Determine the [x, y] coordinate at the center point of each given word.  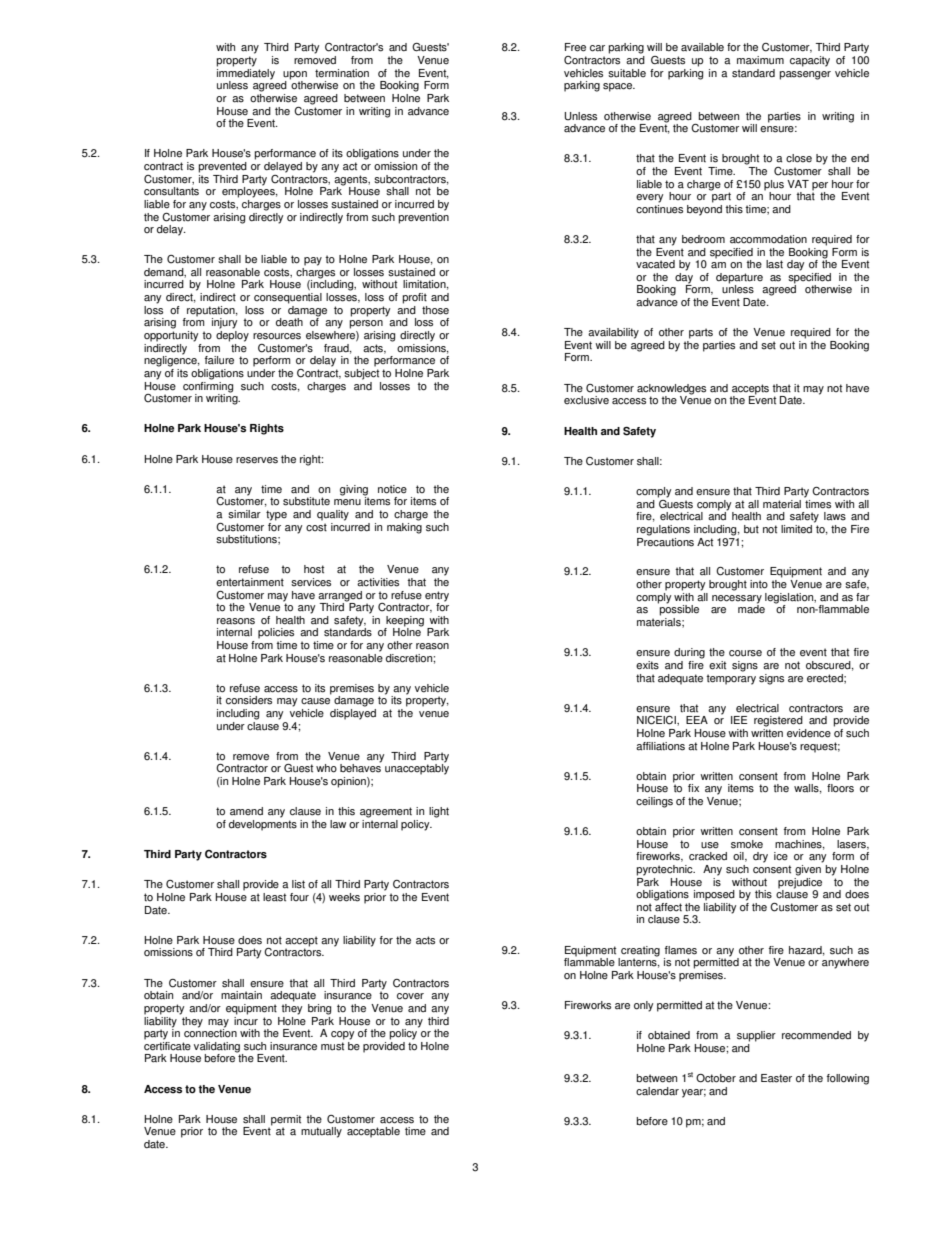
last [774, 264]
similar [244, 514]
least [274, 897]
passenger [805, 75]
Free [575, 47]
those [435, 310]
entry [437, 596]
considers [249, 700]
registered [778, 721]
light [439, 812]
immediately [246, 74]
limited [798, 528]
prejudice [800, 882]
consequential [288, 298]
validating [217, 1047]
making [404, 527]
